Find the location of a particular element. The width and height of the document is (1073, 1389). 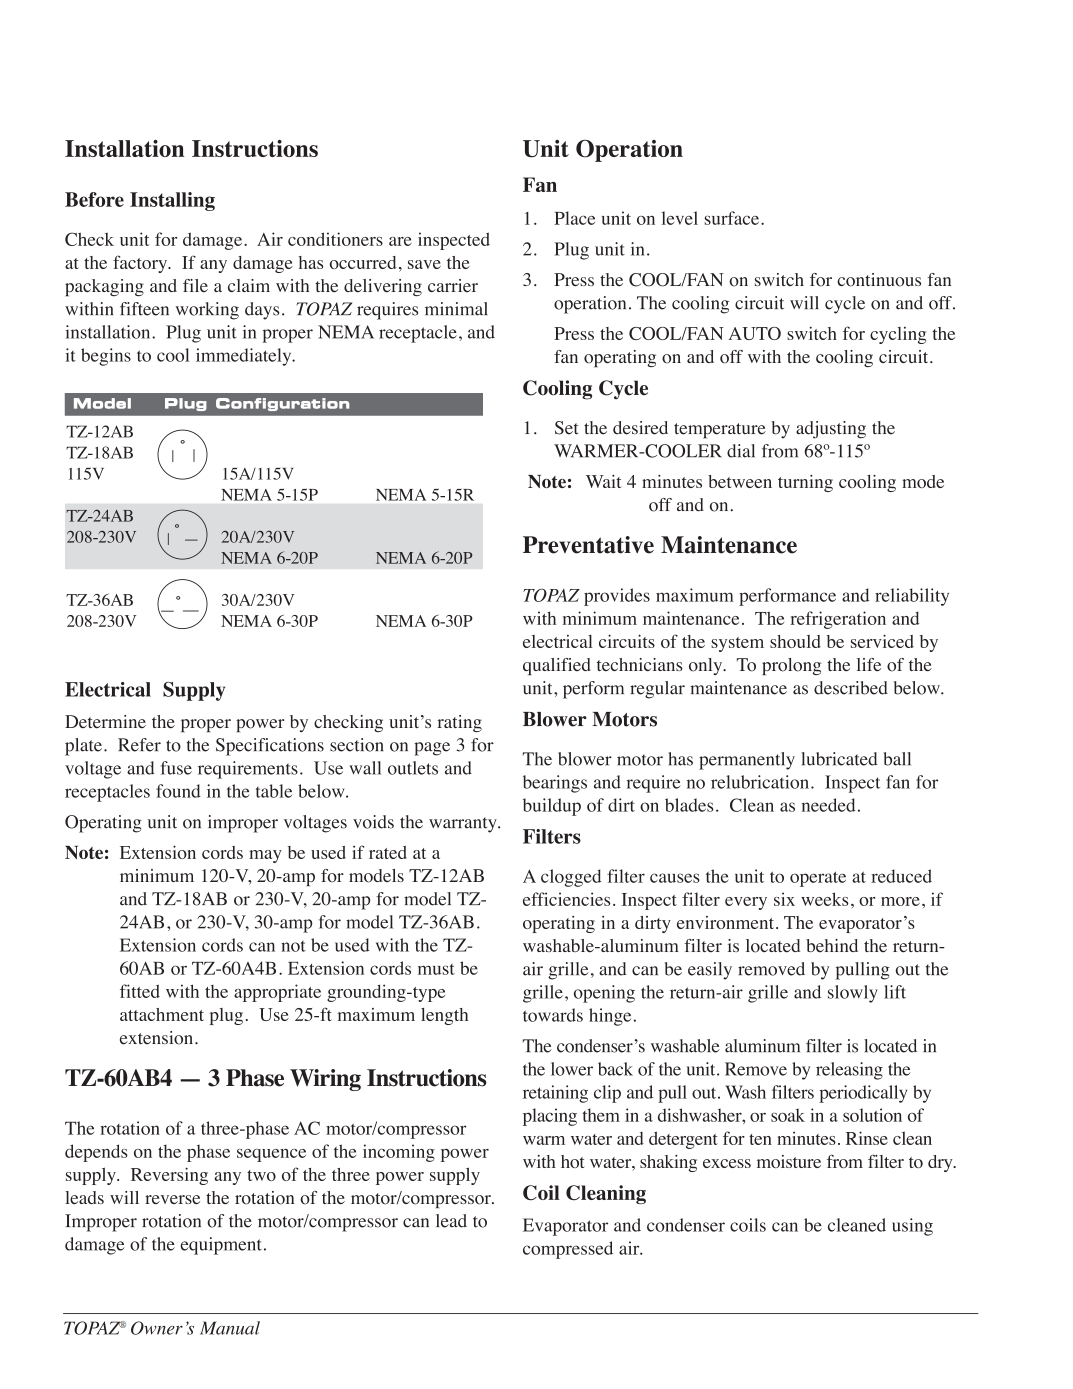

attachment is located at coordinates (162, 1014).
